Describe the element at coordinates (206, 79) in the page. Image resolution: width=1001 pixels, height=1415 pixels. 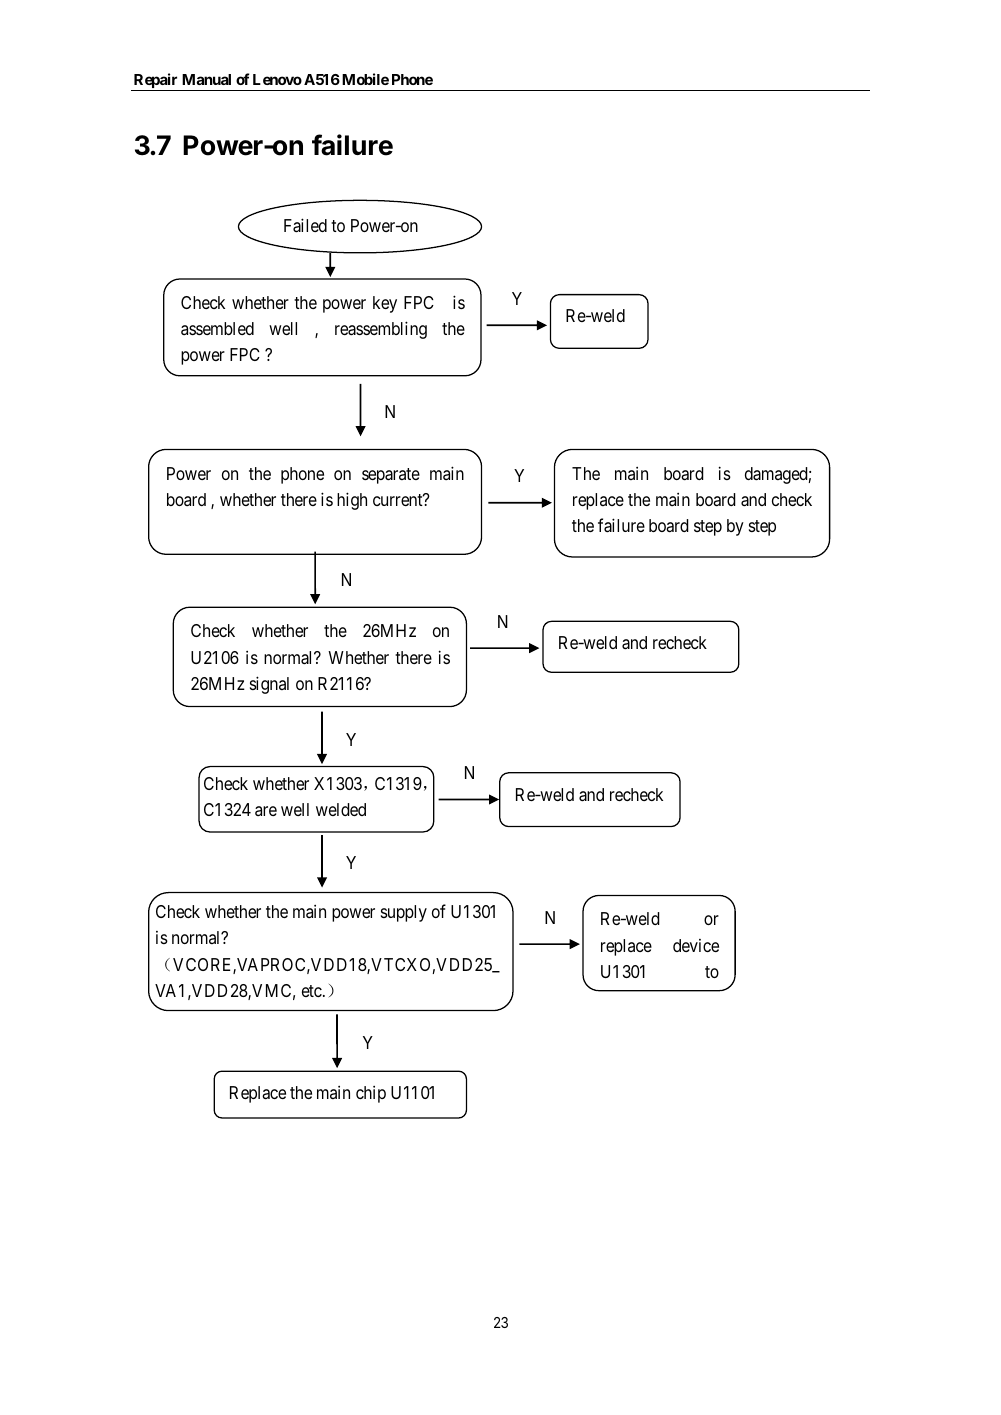
I see `Manual` at that location.
